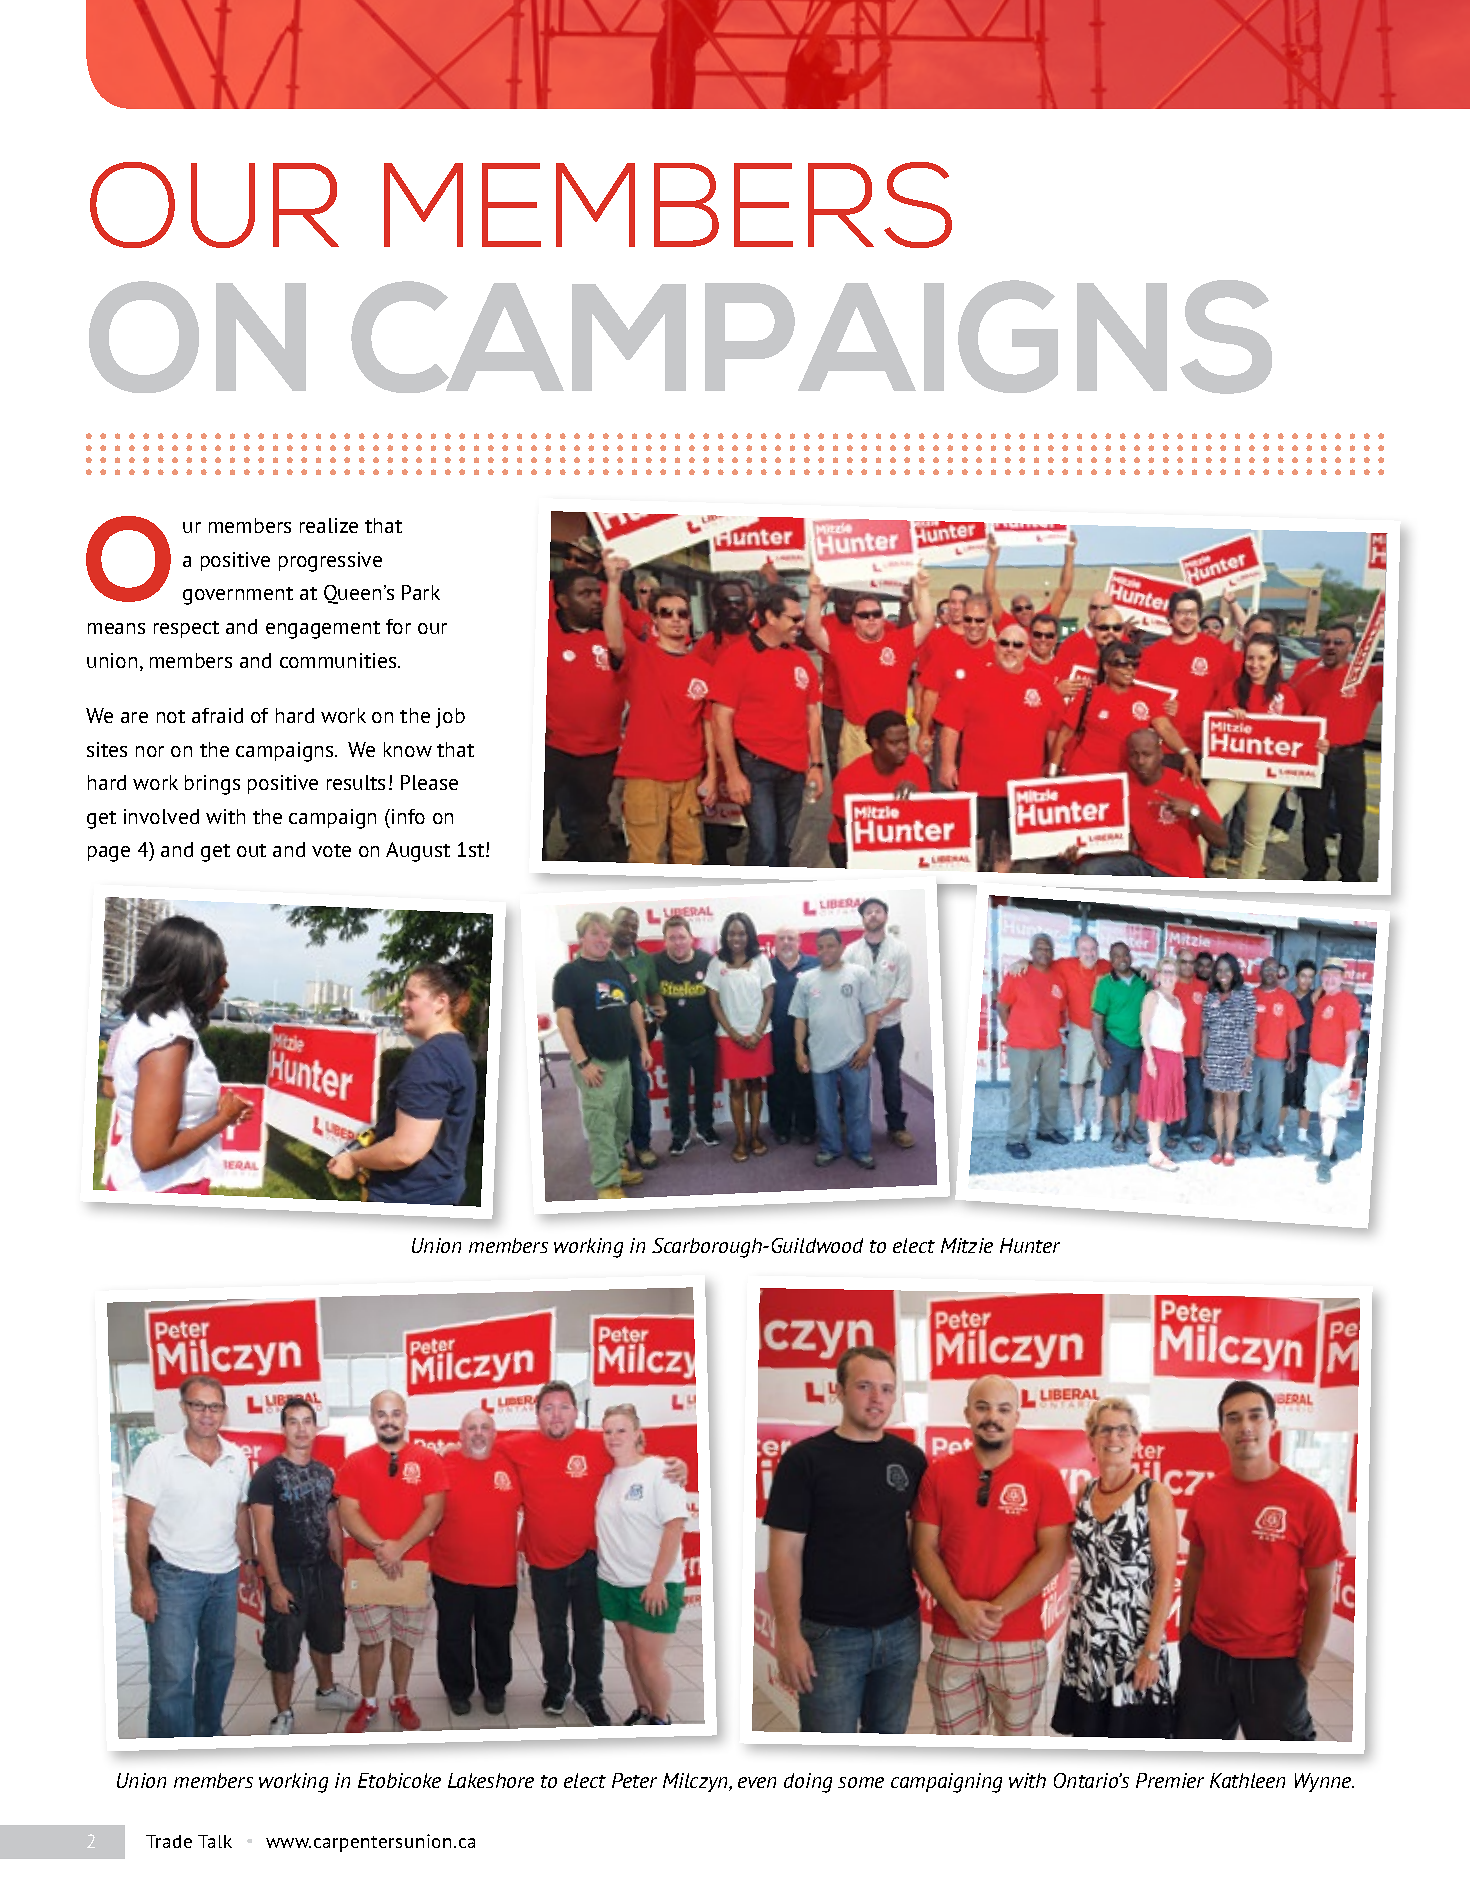  What do you see at coordinates (429, 782) in the document?
I see `Please` at bounding box center [429, 782].
